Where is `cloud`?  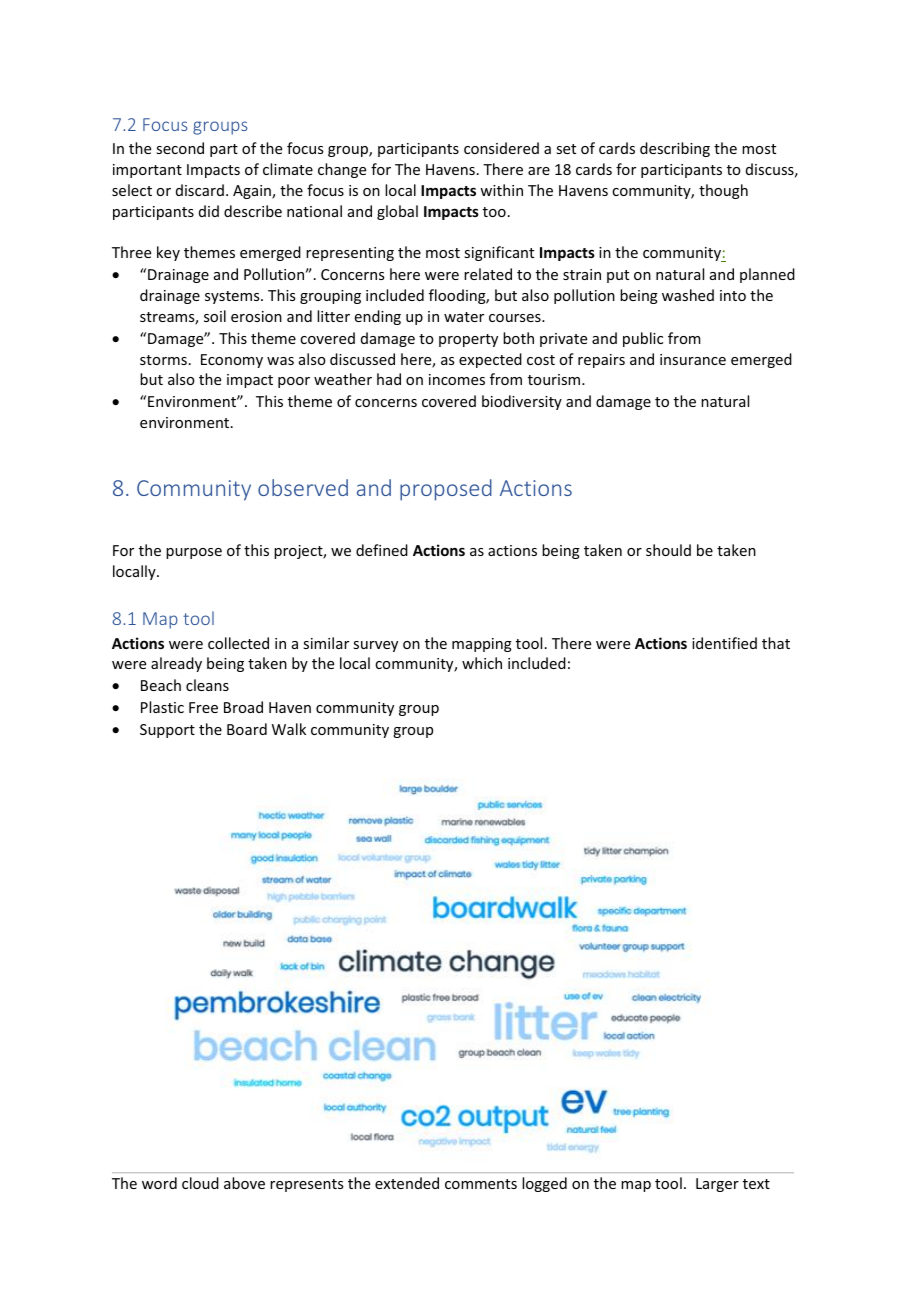
cloud is located at coordinates (200, 1183).
